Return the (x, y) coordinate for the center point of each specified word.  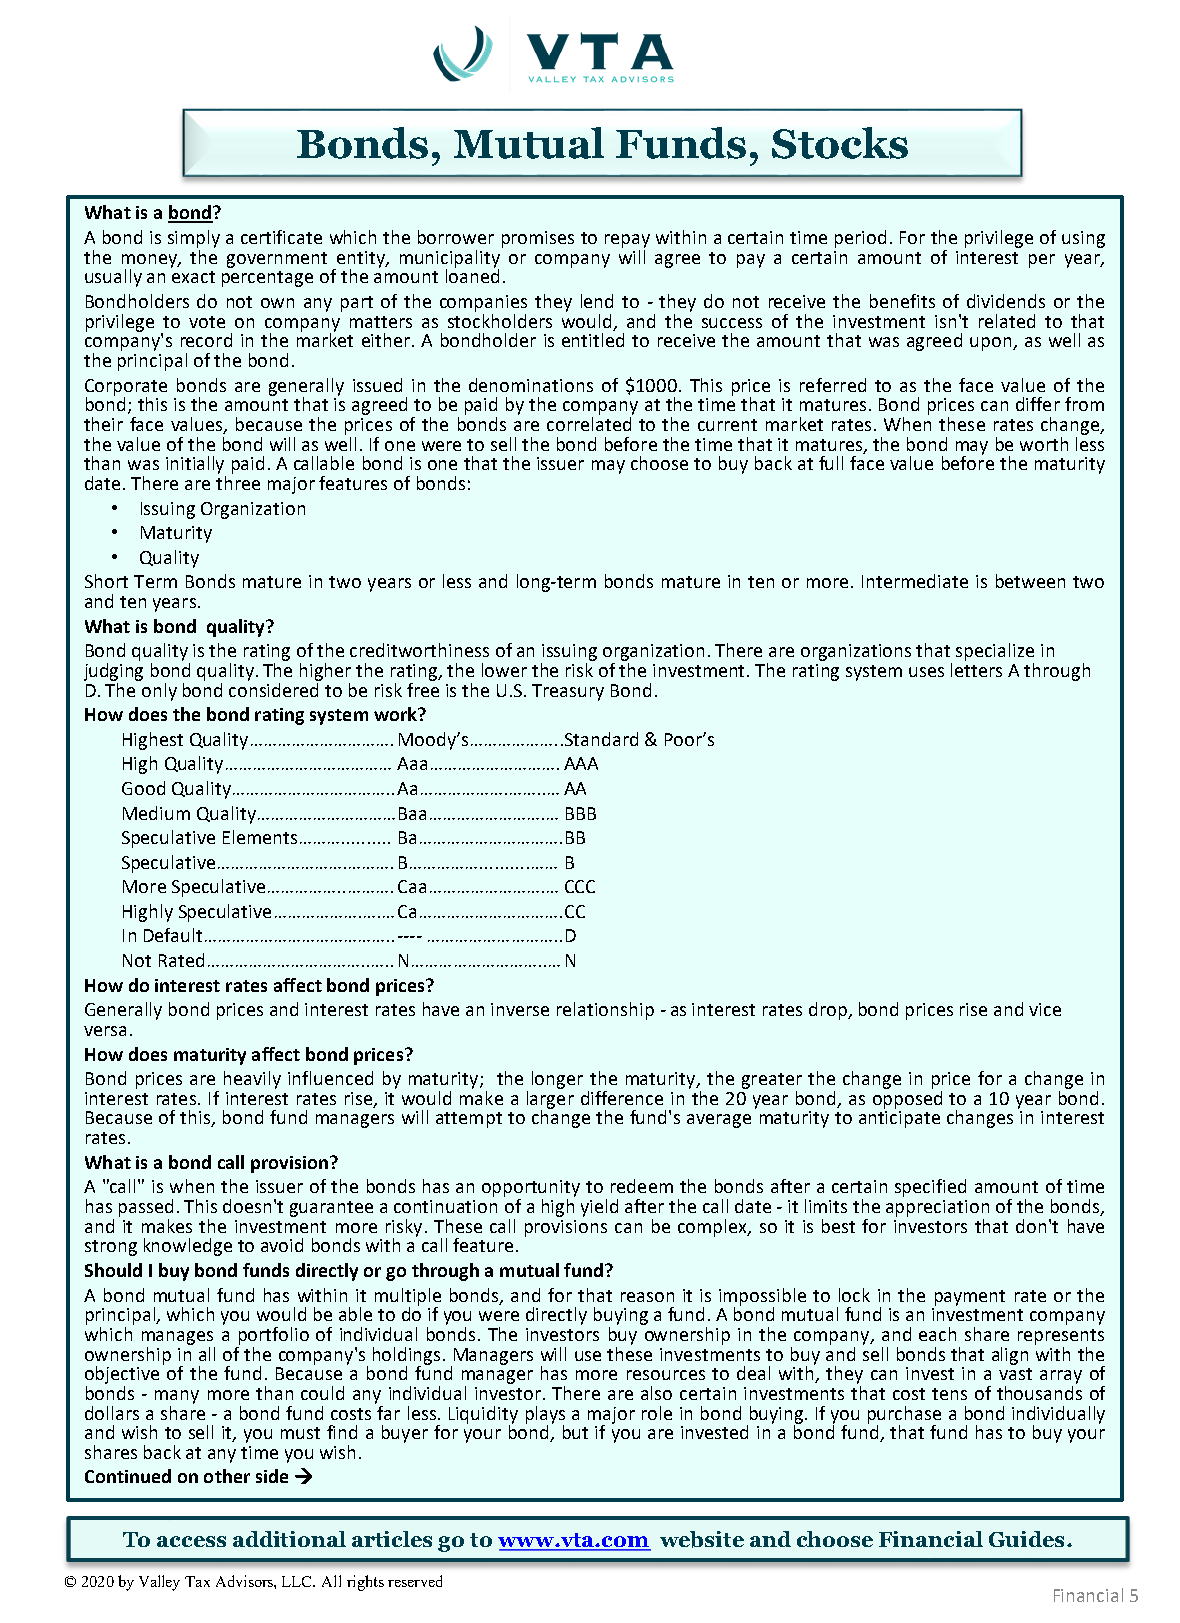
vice (1045, 1009)
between (1030, 581)
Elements (260, 837)
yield (599, 1208)
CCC (580, 886)
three (238, 483)
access (191, 1541)
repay (627, 241)
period (860, 239)
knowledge (188, 1247)
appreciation (937, 1208)
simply (194, 239)
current (727, 425)
